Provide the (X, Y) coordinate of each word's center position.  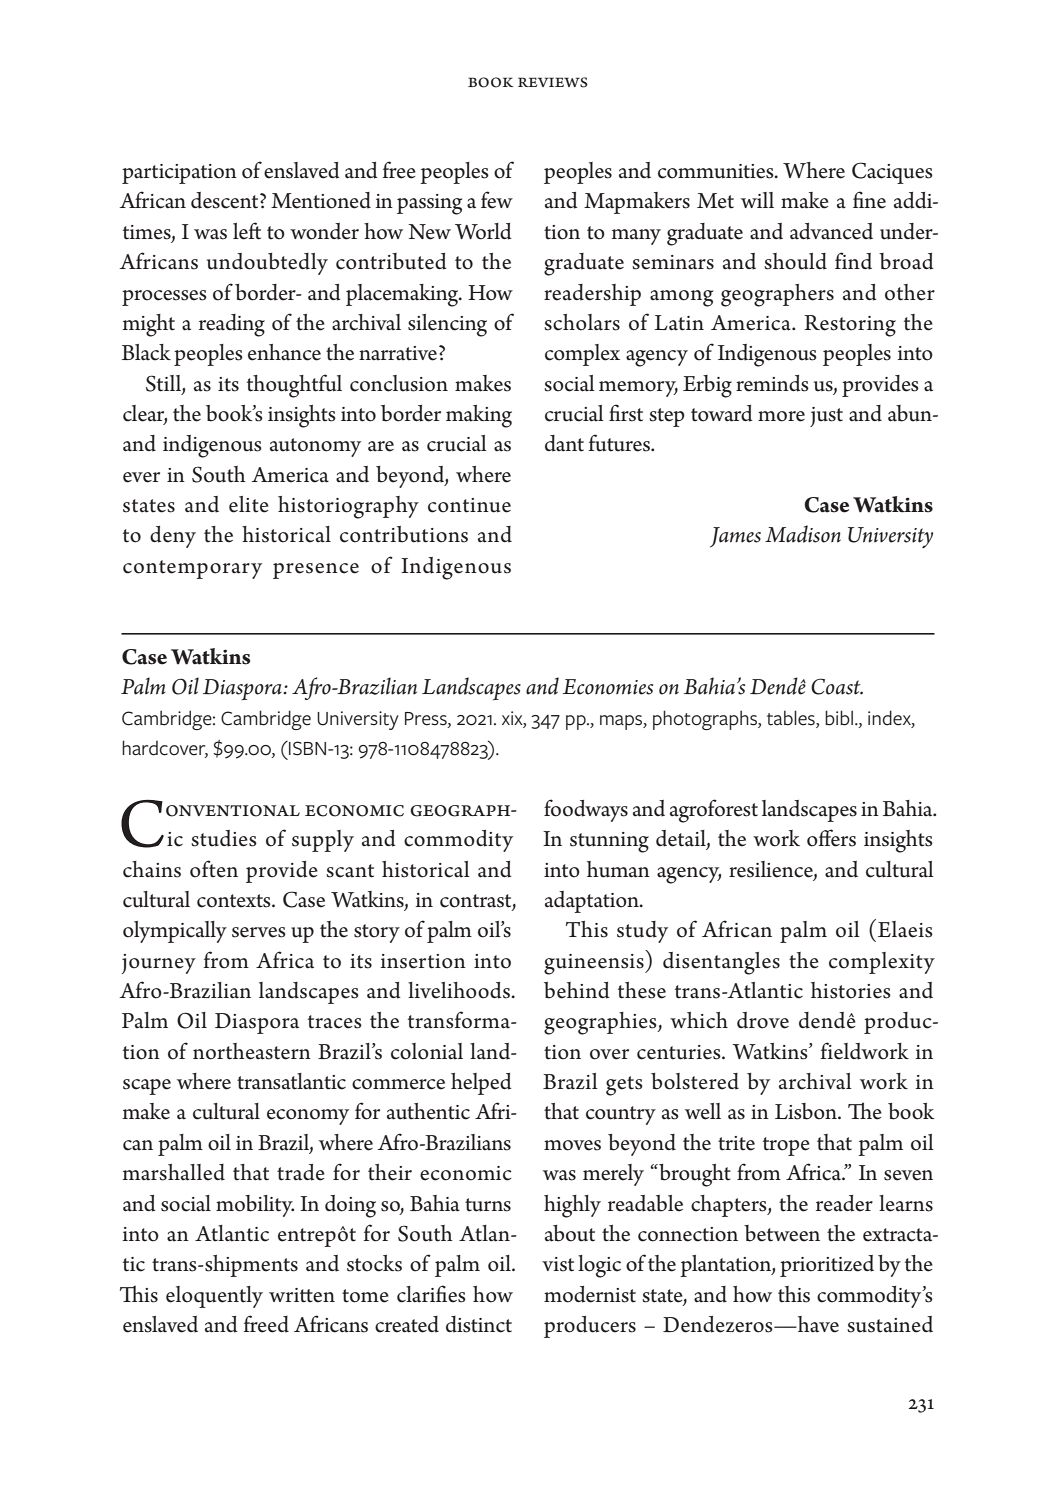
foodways (586, 810)
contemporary (192, 569)
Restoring (850, 326)
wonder (324, 231)
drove (763, 1020)
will (757, 200)
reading (232, 325)
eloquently (214, 1297)
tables (792, 718)
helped (481, 1084)
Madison (803, 534)
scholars (582, 322)
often (214, 869)
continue (469, 505)
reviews (553, 82)
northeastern (252, 1051)
